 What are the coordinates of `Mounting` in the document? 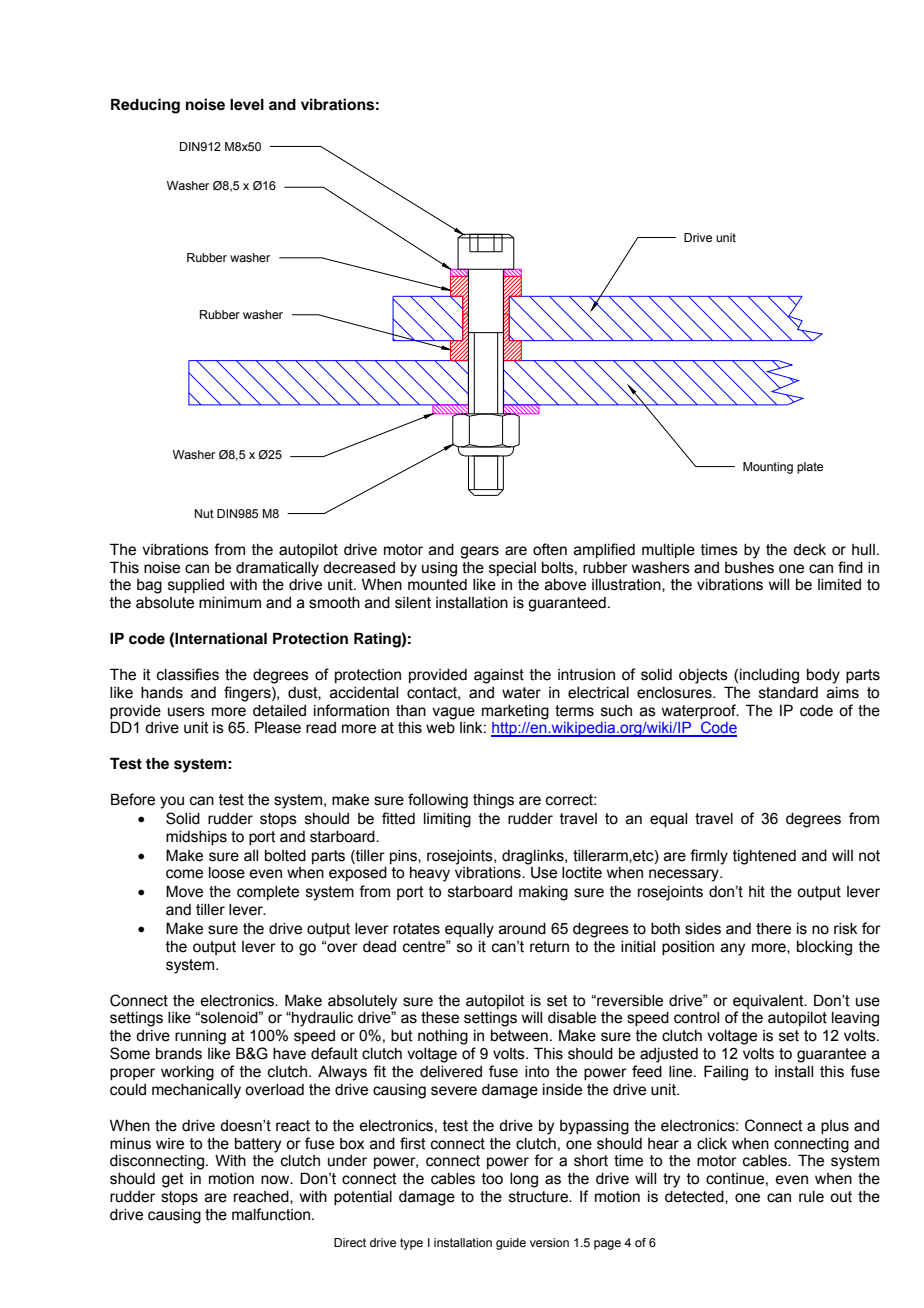 It's located at (768, 468).
